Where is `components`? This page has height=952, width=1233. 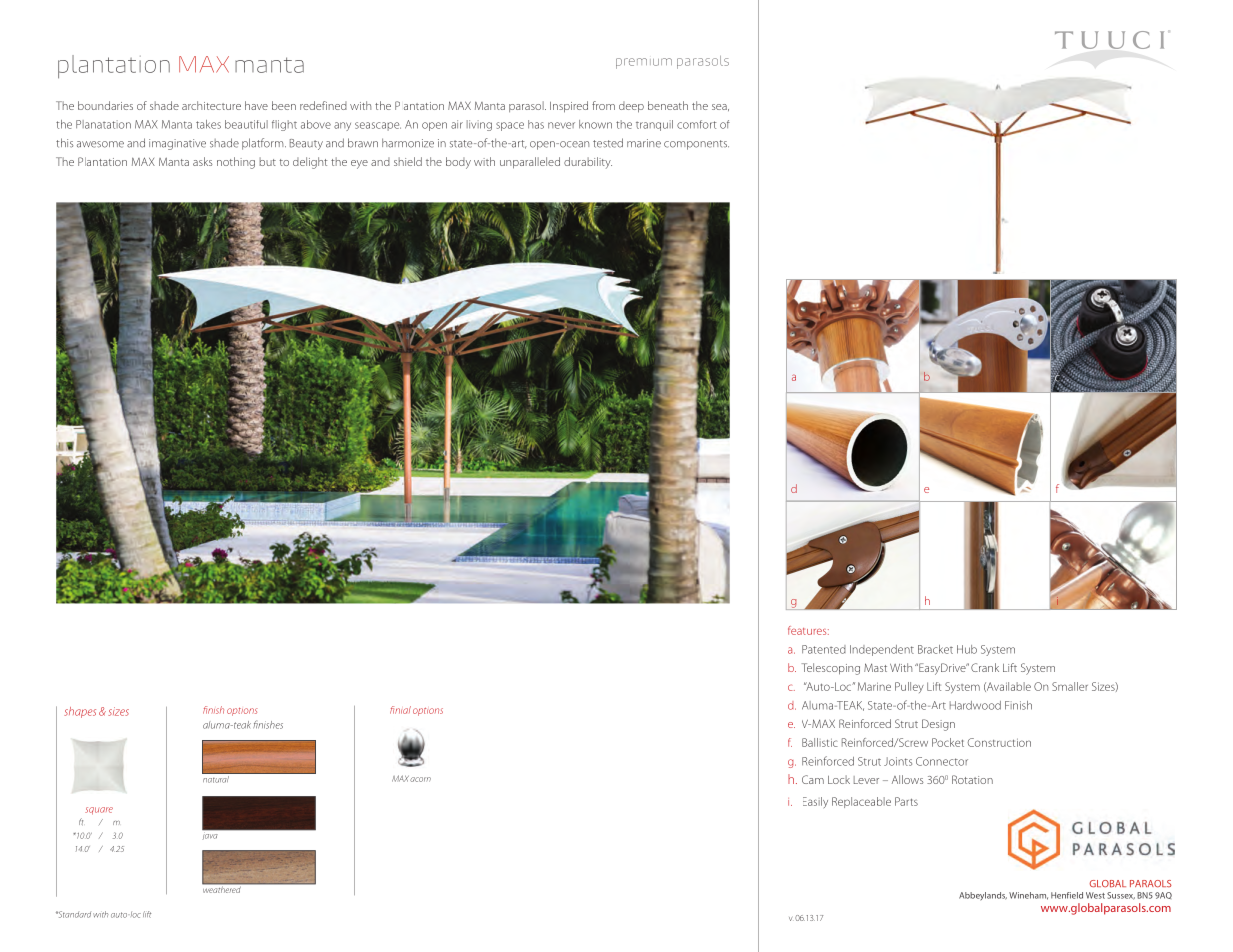 components is located at coordinates (696, 145).
